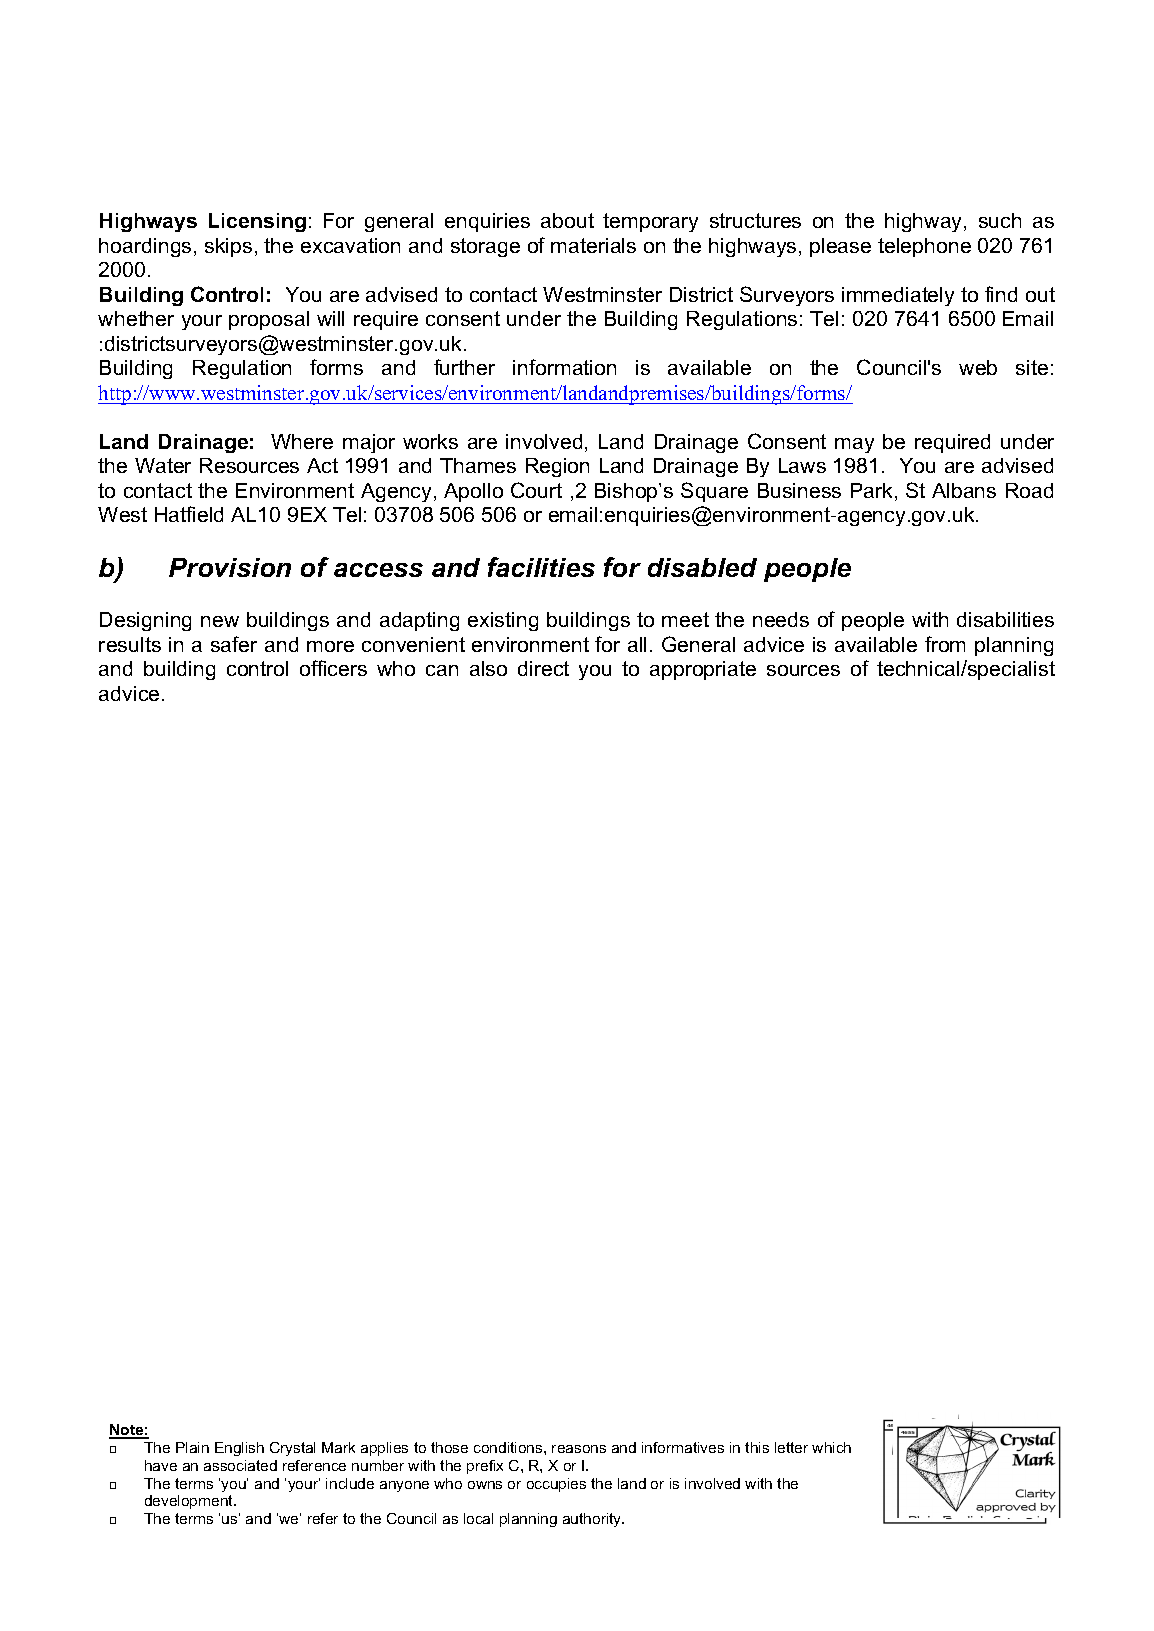  What do you see at coordinates (192, 1447) in the screenshot?
I see `Plain` at bounding box center [192, 1447].
